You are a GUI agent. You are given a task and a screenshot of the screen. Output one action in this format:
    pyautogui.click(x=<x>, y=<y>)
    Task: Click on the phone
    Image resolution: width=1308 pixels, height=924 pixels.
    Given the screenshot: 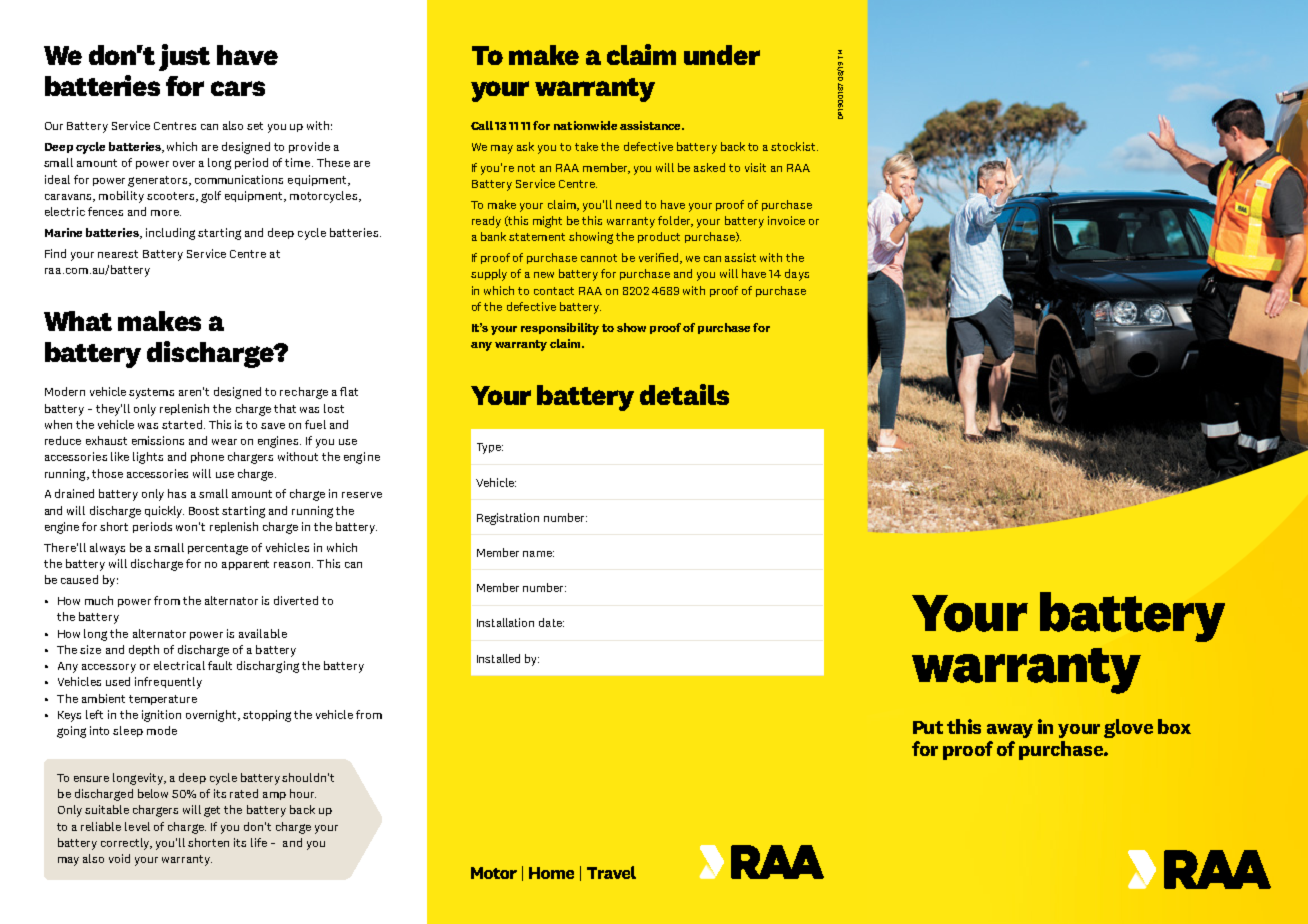 What is the action you would take?
    pyautogui.click(x=207, y=457)
